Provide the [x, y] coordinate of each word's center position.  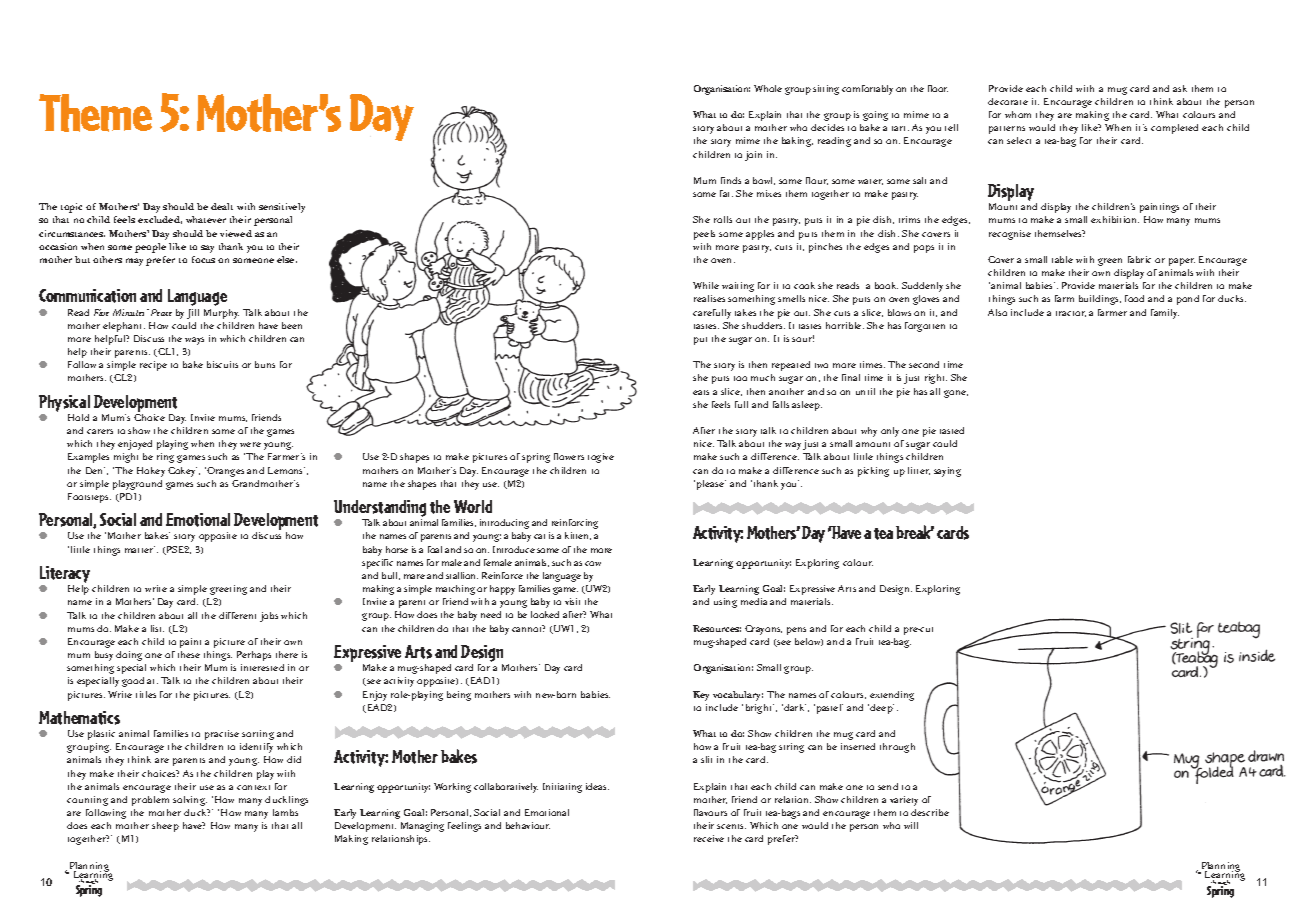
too [740, 378]
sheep [165, 827]
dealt [222, 206]
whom [1018, 114]
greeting [228, 590]
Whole [768, 88]
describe [930, 812]
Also [997, 312]
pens [796, 631]
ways [194, 341]
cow [593, 563]
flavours [710, 812]
